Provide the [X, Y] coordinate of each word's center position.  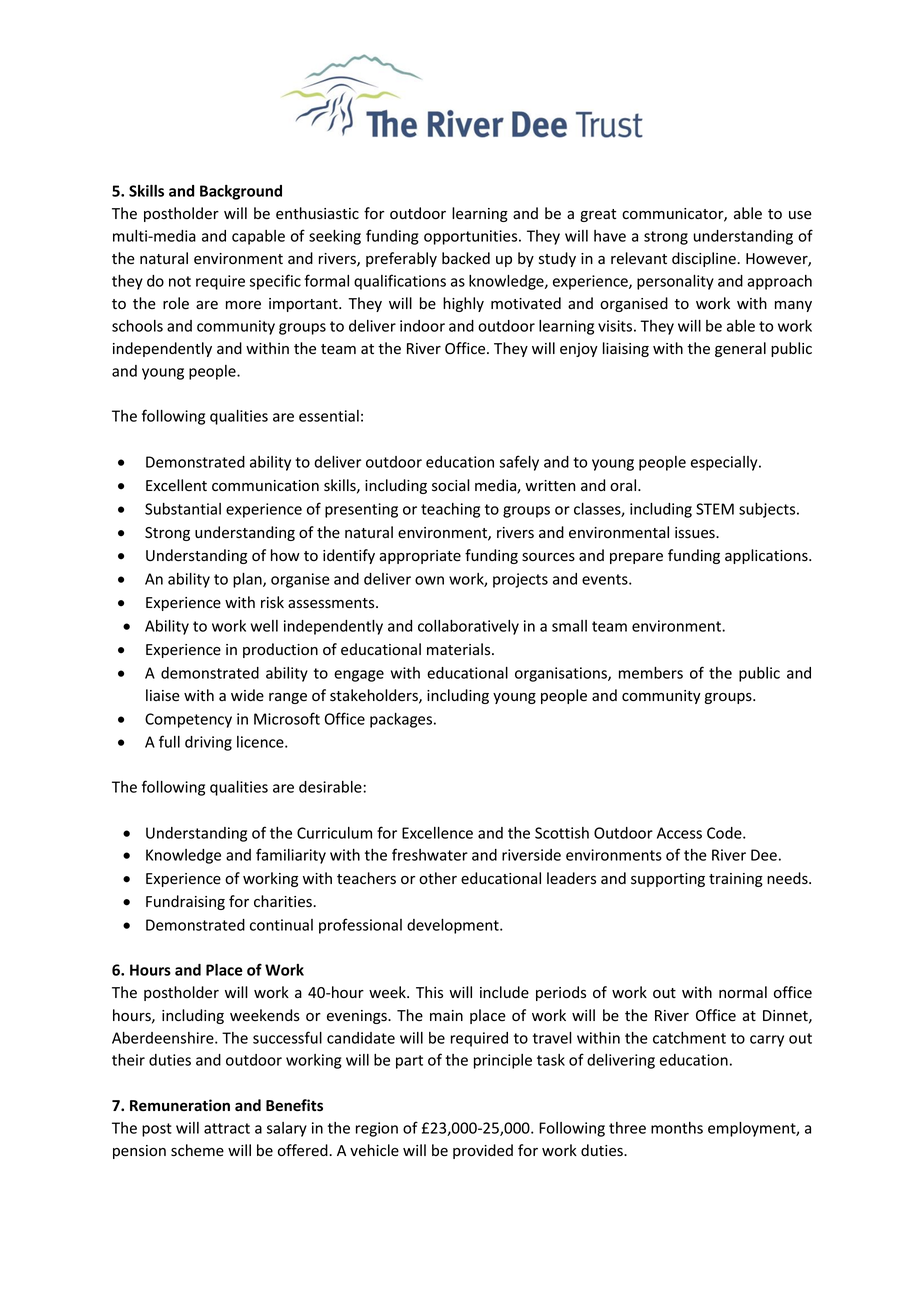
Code [725, 833]
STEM [715, 509]
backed [466, 258]
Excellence [437, 833]
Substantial [183, 509]
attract [227, 1128]
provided [483, 1151]
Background [241, 192]
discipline [705, 259]
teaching [450, 510]
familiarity [291, 856]
